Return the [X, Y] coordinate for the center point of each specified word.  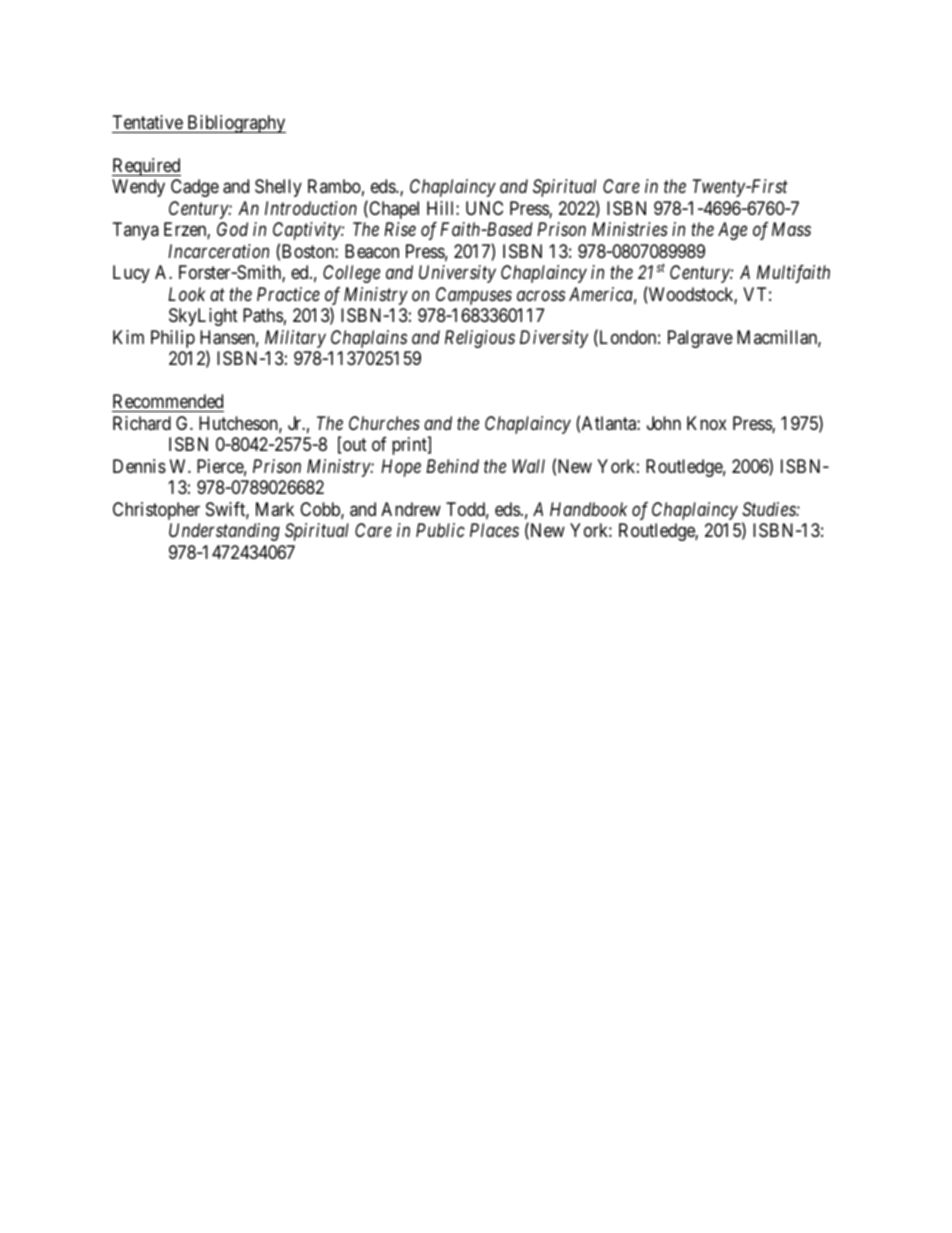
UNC [484, 208]
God [232, 229]
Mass [791, 229]
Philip [173, 339]
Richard [142, 423]
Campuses [474, 296]
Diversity [554, 339]
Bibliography [235, 124]
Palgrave [700, 339]
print [410, 446]
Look [186, 294]
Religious [480, 339]
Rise [400, 229]
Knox [707, 423]
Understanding [224, 532]
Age [732, 231]
